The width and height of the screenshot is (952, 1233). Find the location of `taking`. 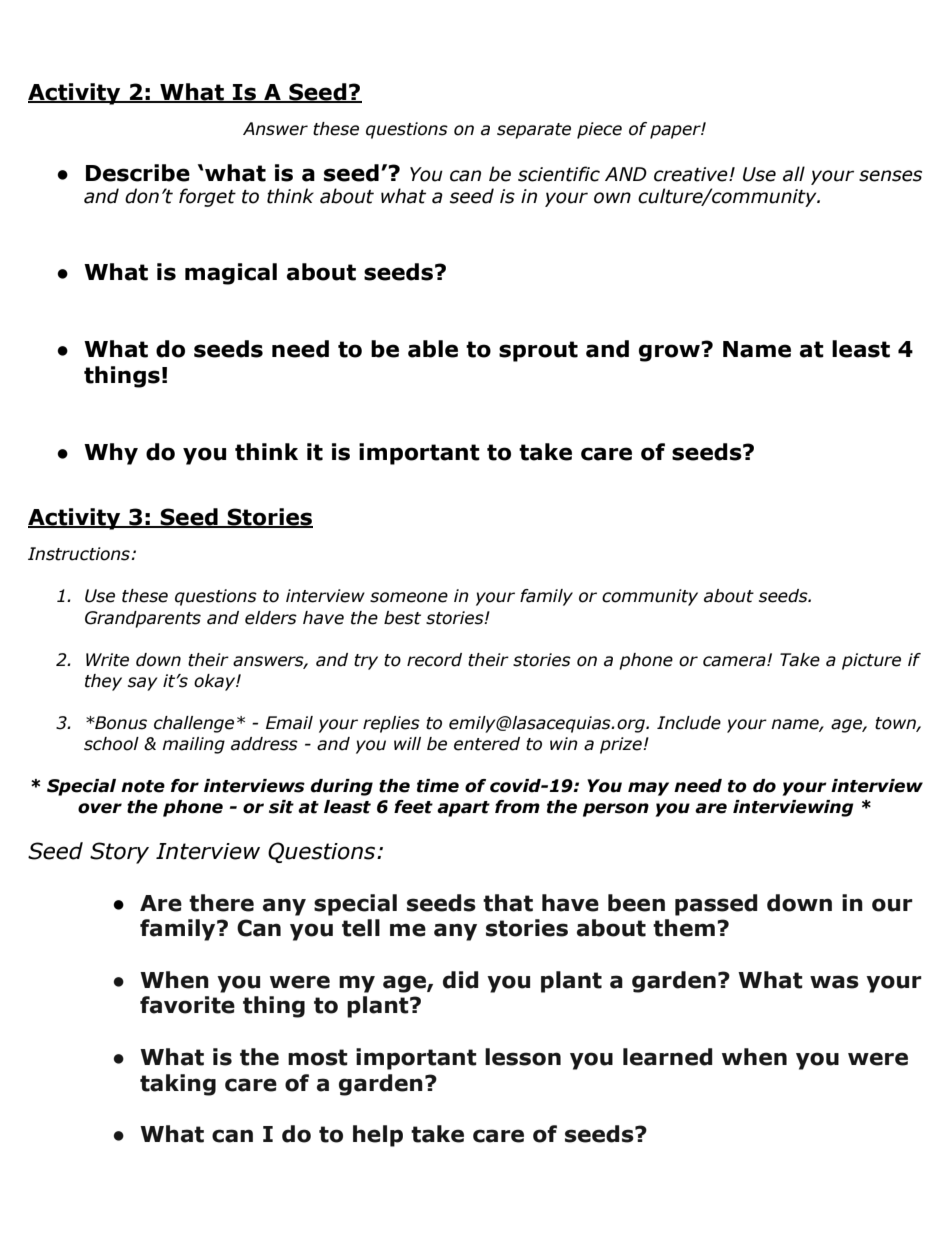

taking is located at coordinates (178, 1085).
